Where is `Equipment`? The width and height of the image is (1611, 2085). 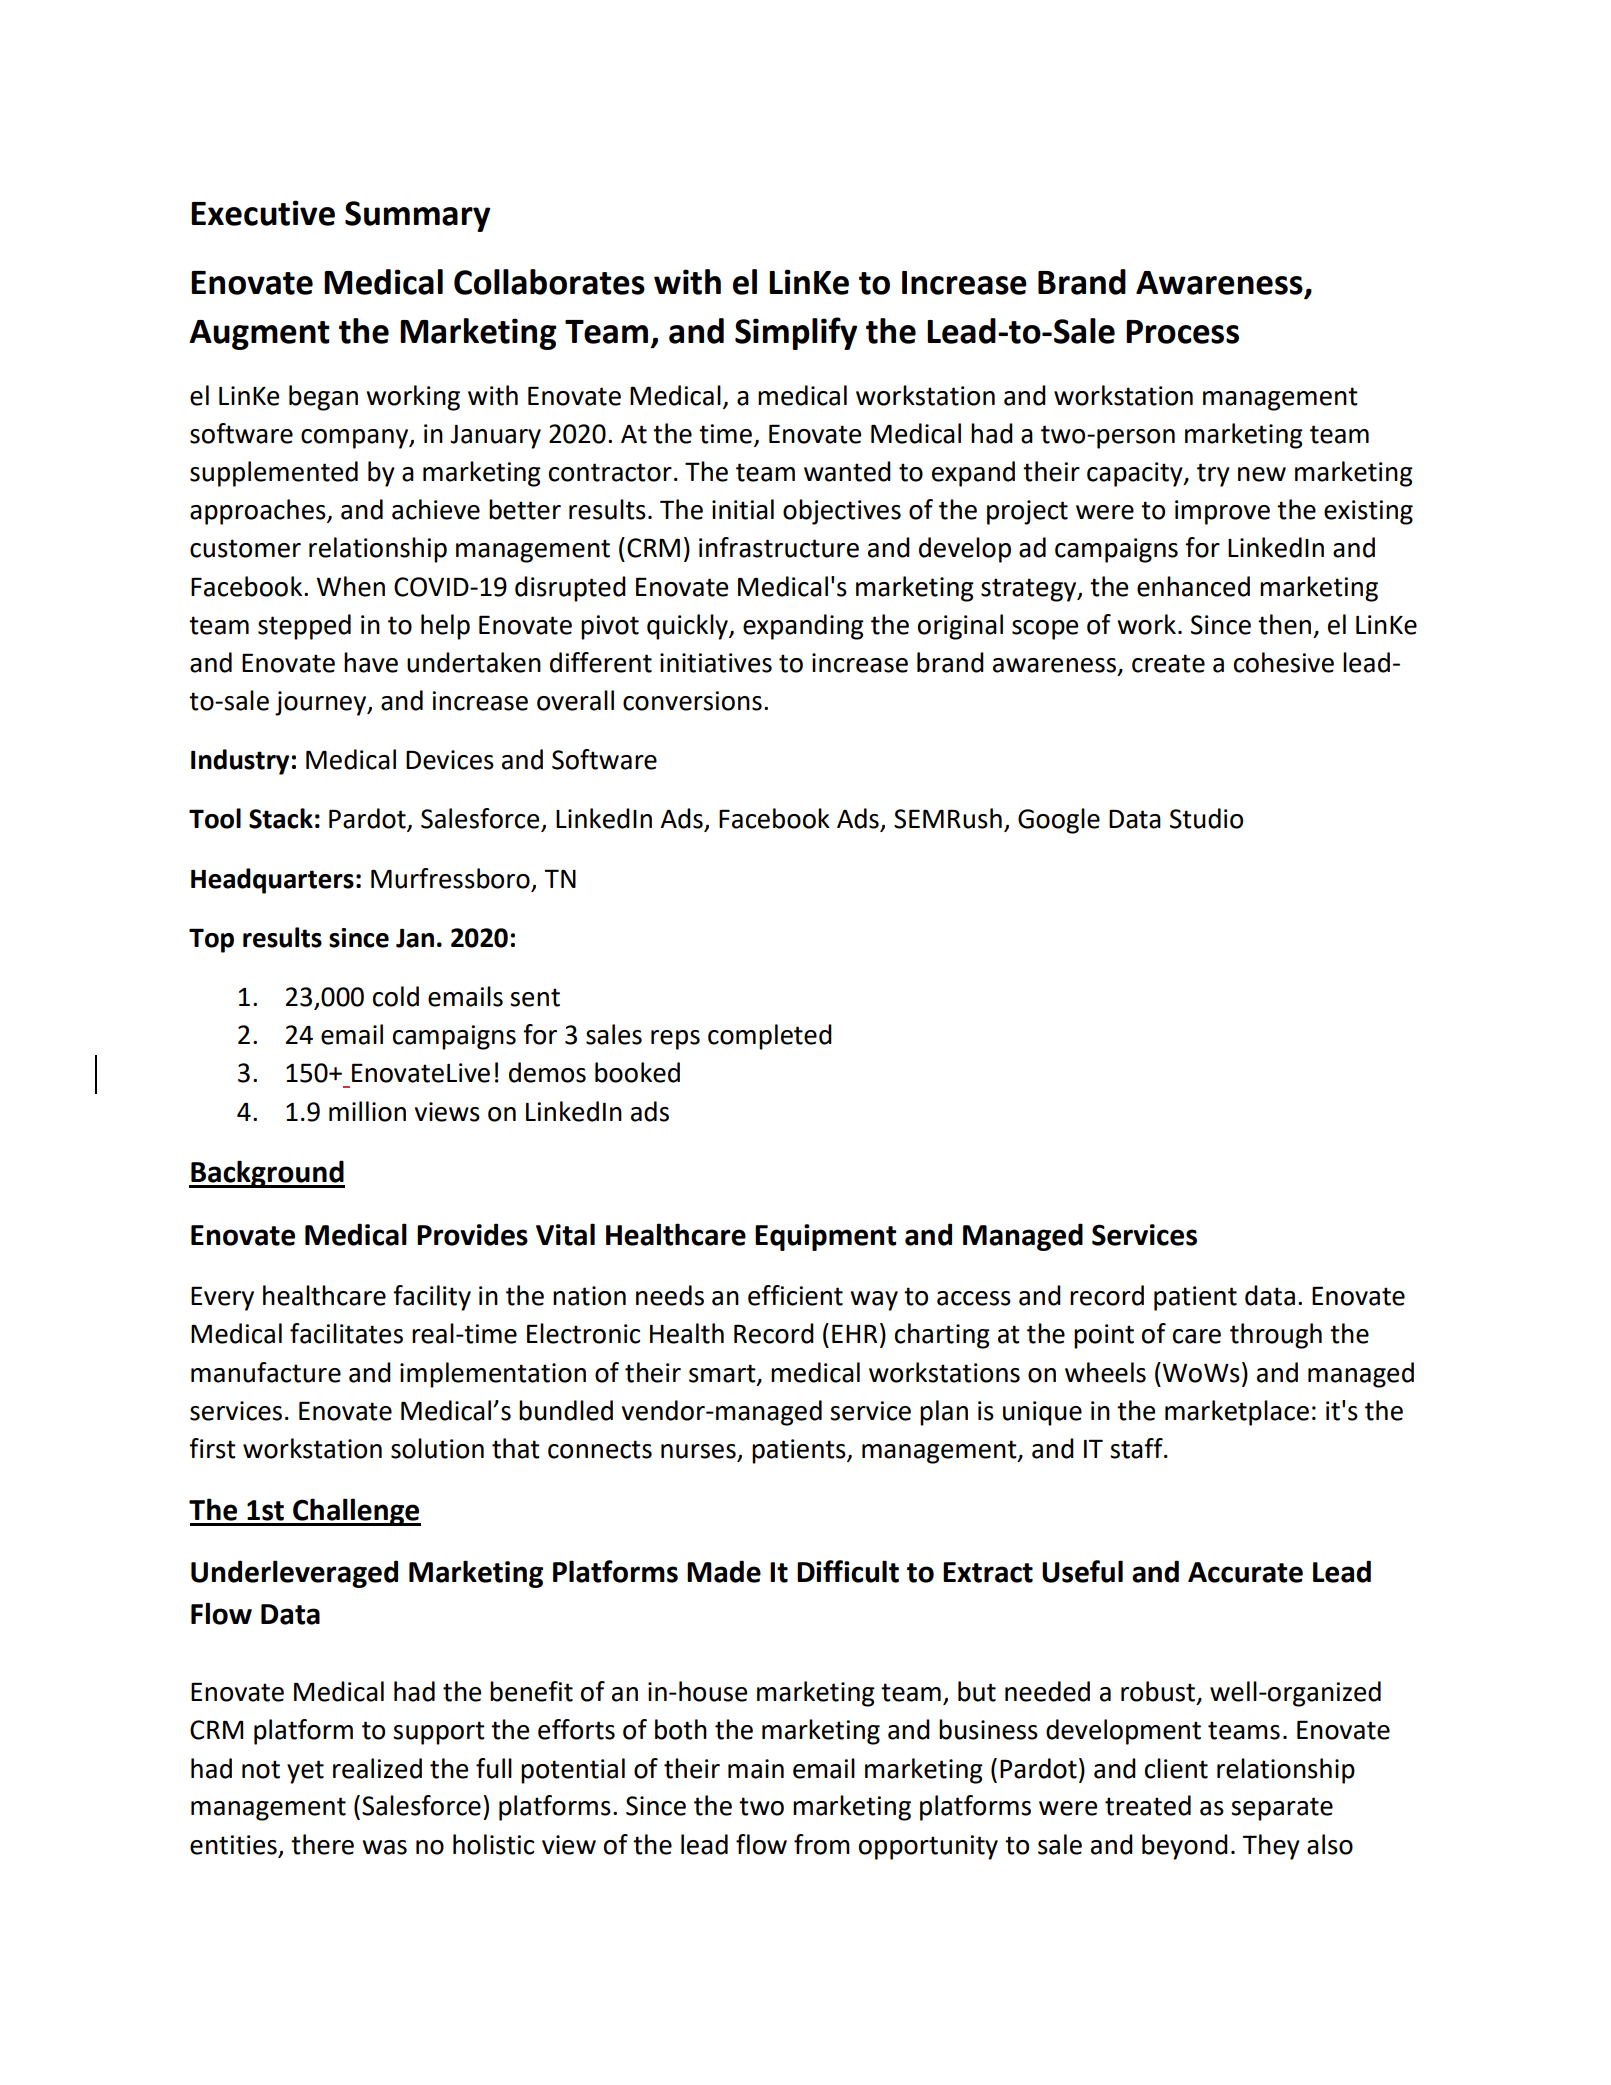
Equipment is located at coordinates (826, 1237).
